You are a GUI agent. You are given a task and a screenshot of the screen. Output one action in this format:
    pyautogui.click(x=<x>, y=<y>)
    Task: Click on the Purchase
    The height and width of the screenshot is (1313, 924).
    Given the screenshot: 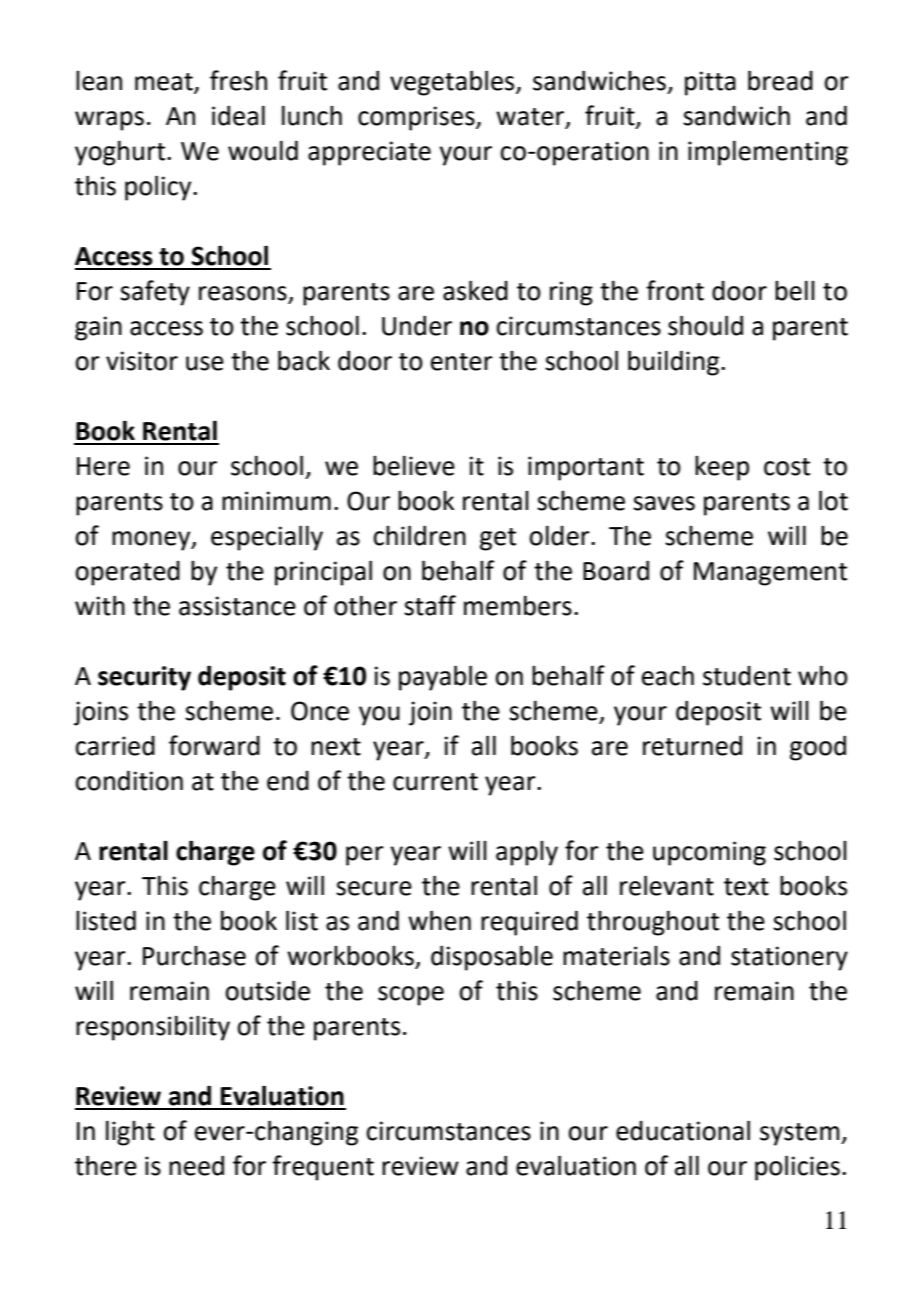 What is the action you would take?
    pyautogui.click(x=194, y=956)
